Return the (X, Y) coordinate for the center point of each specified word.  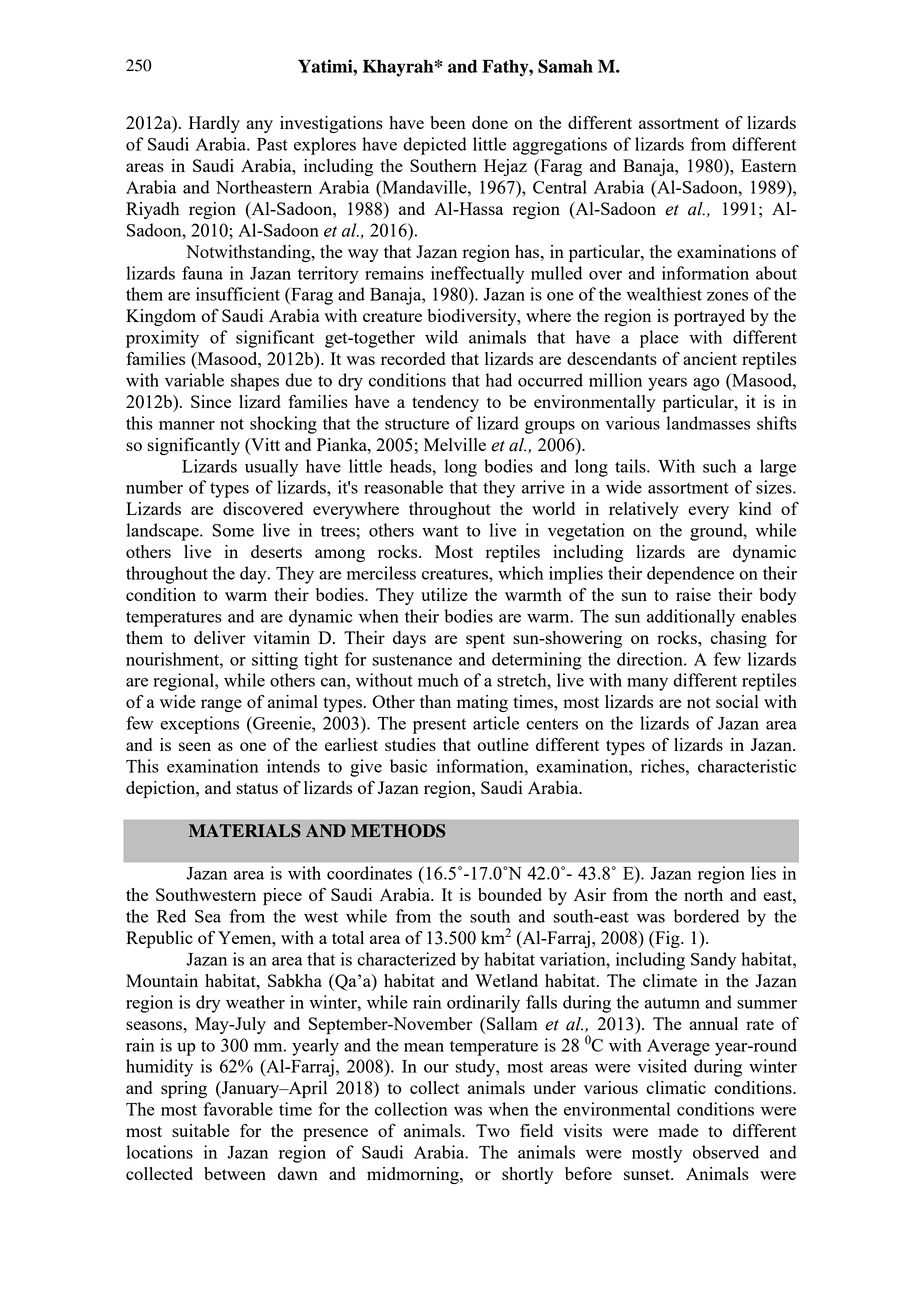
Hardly (214, 124)
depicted (435, 146)
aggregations (560, 146)
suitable (201, 1130)
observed (726, 1152)
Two (493, 1130)
